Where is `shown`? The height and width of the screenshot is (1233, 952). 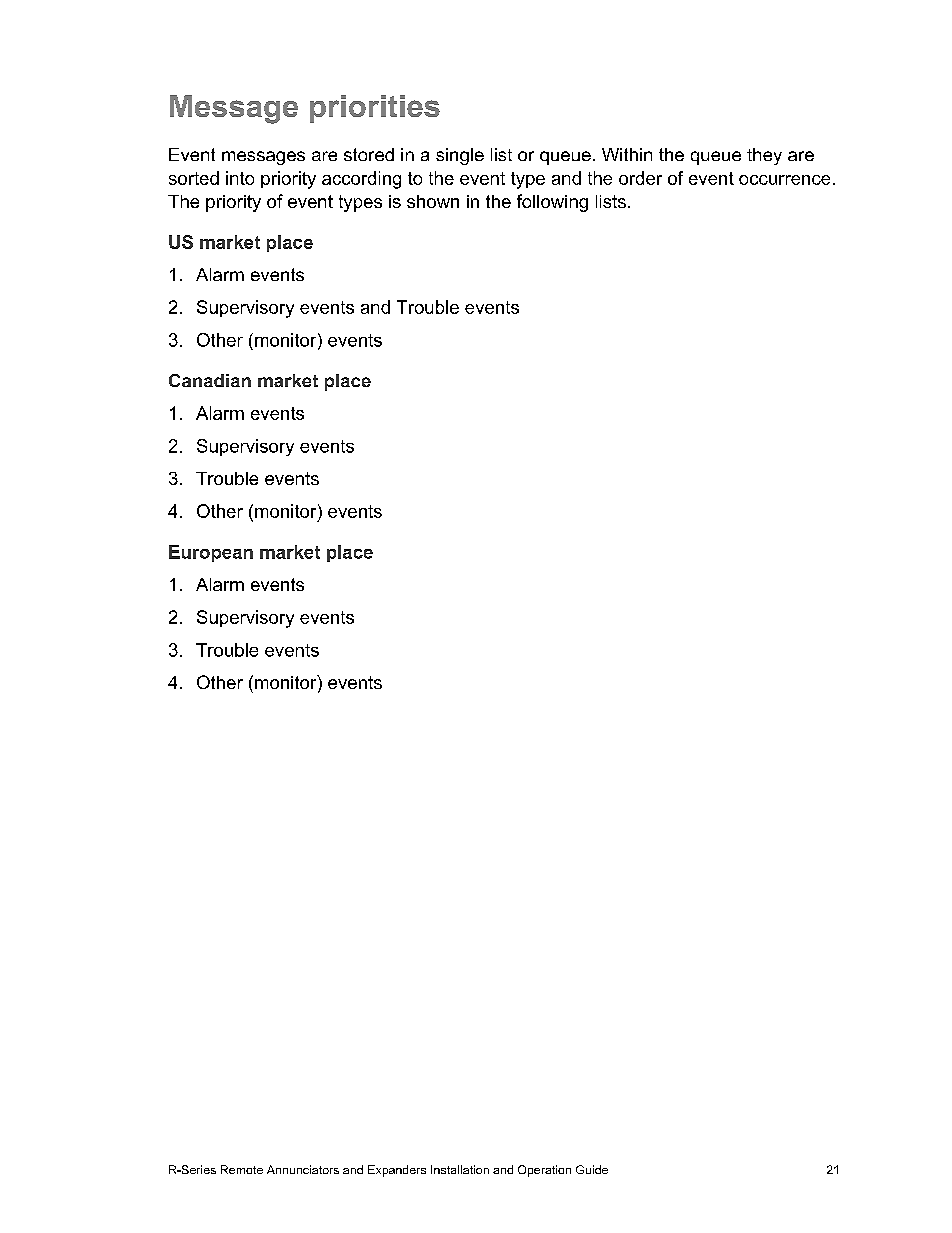 shown is located at coordinates (433, 201).
